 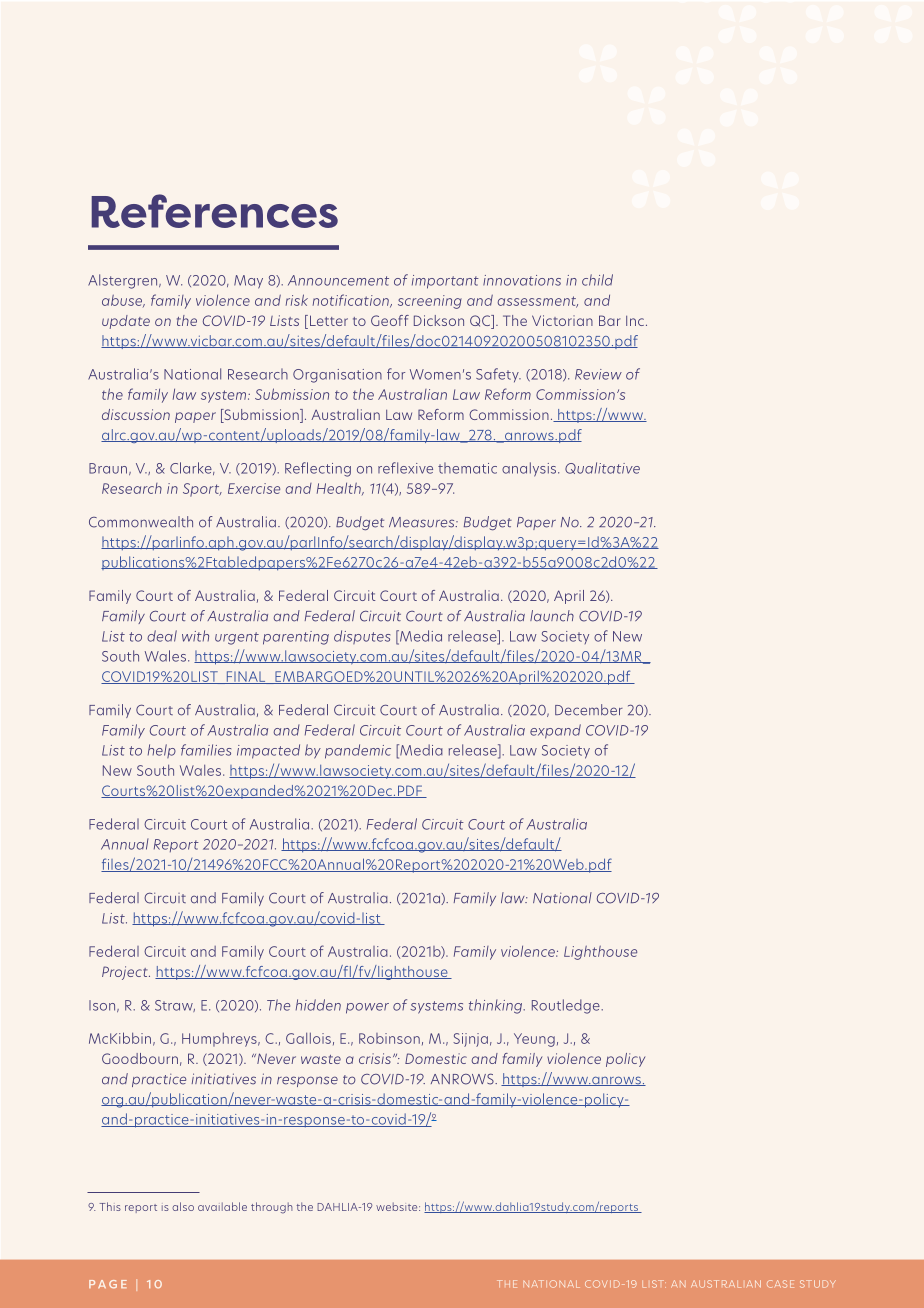 I want to click on December, so click(x=589, y=710).
